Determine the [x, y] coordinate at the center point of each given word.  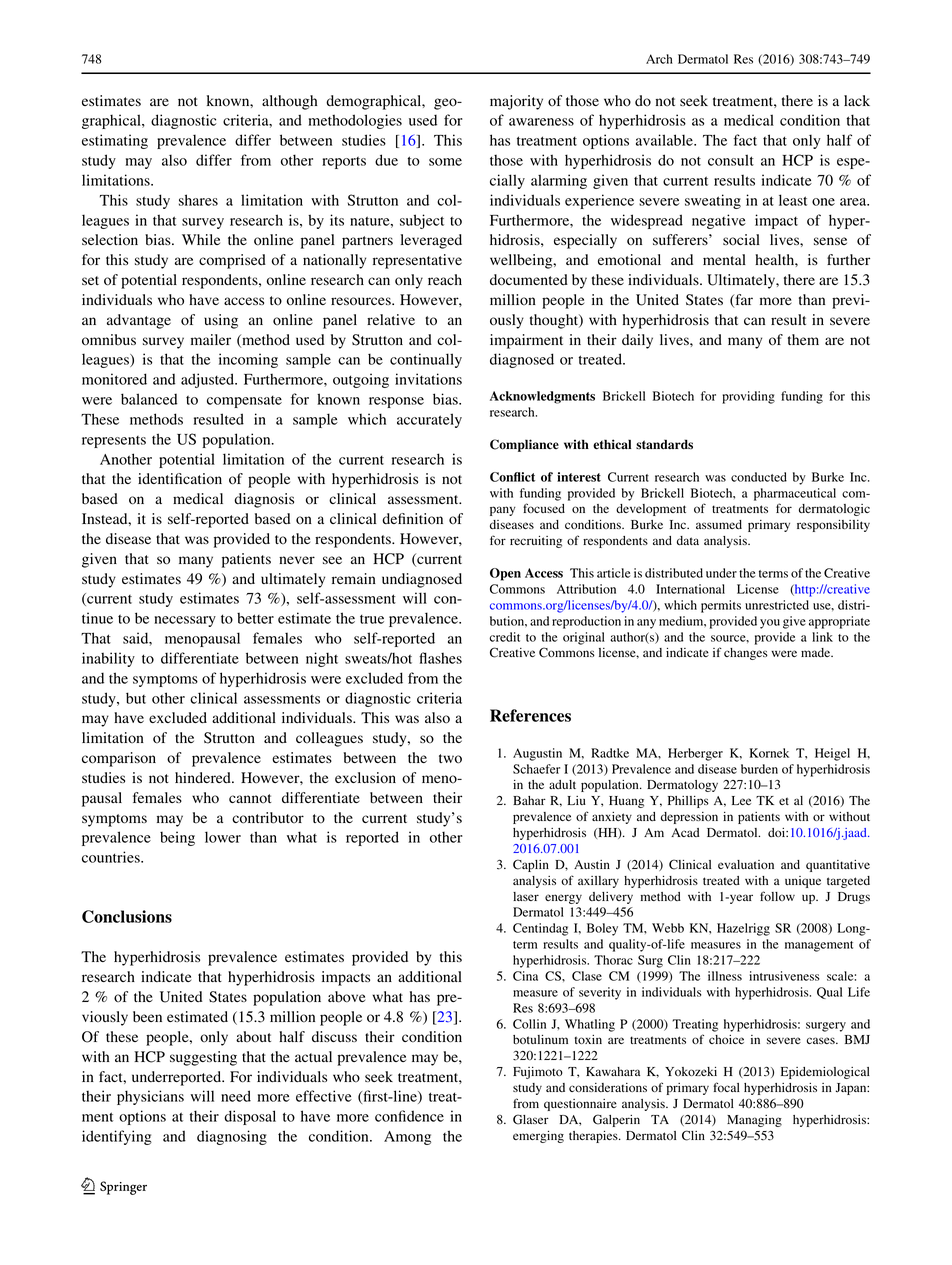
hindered [204, 778]
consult [731, 160]
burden [759, 769]
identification [180, 479]
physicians [150, 1097]
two [450, 759]
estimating [115, 141]
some [445, 162]
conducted [759, 477]
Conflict [512, 477]
